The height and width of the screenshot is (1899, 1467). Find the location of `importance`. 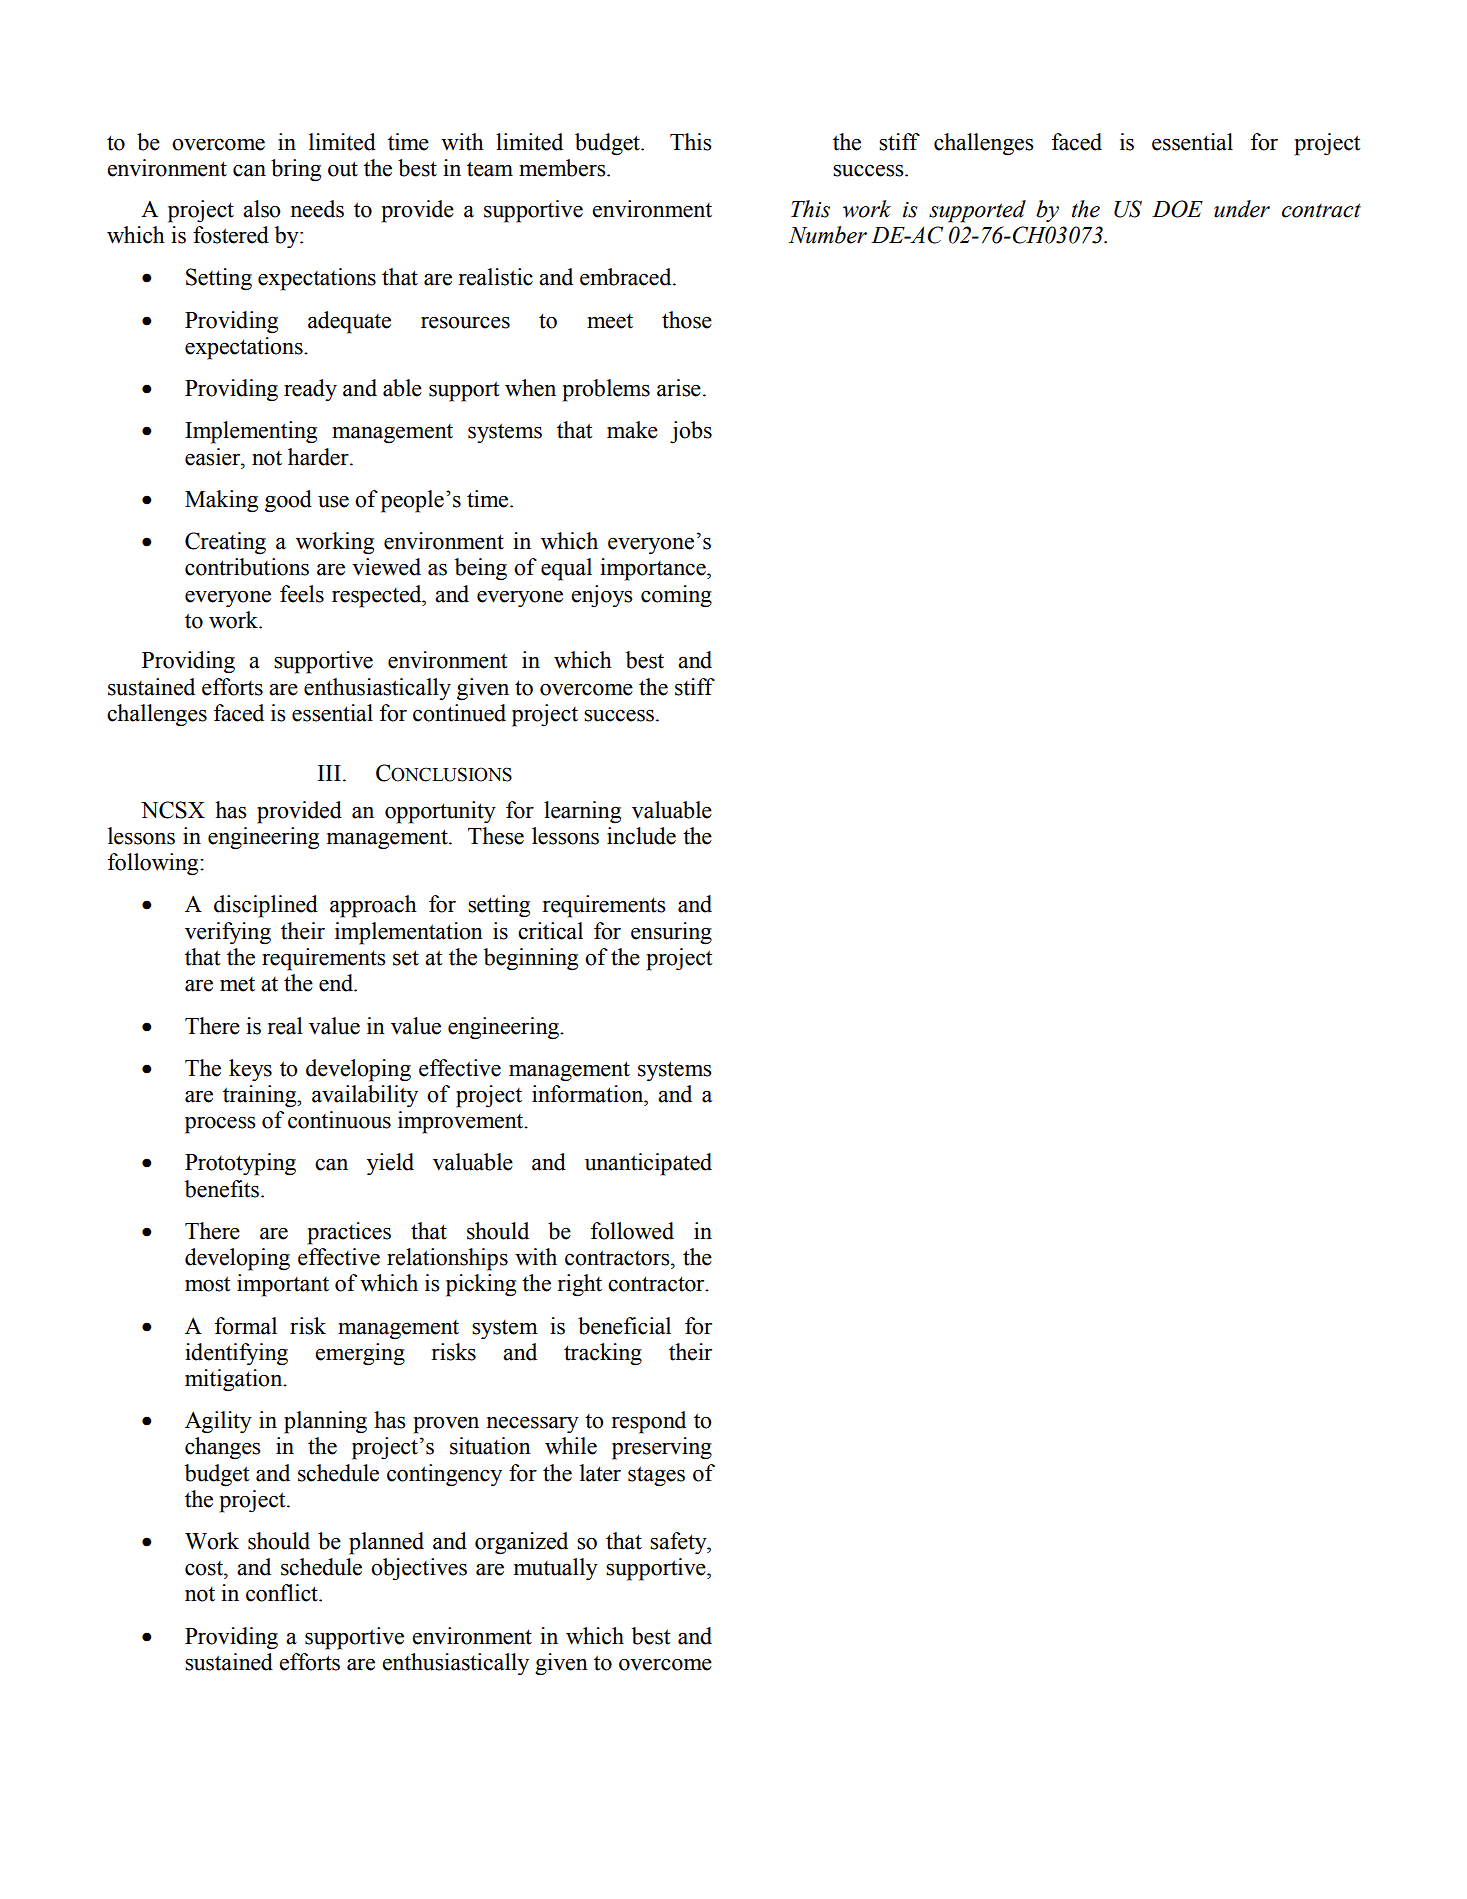

importance is located at coordinates (654, 569).
